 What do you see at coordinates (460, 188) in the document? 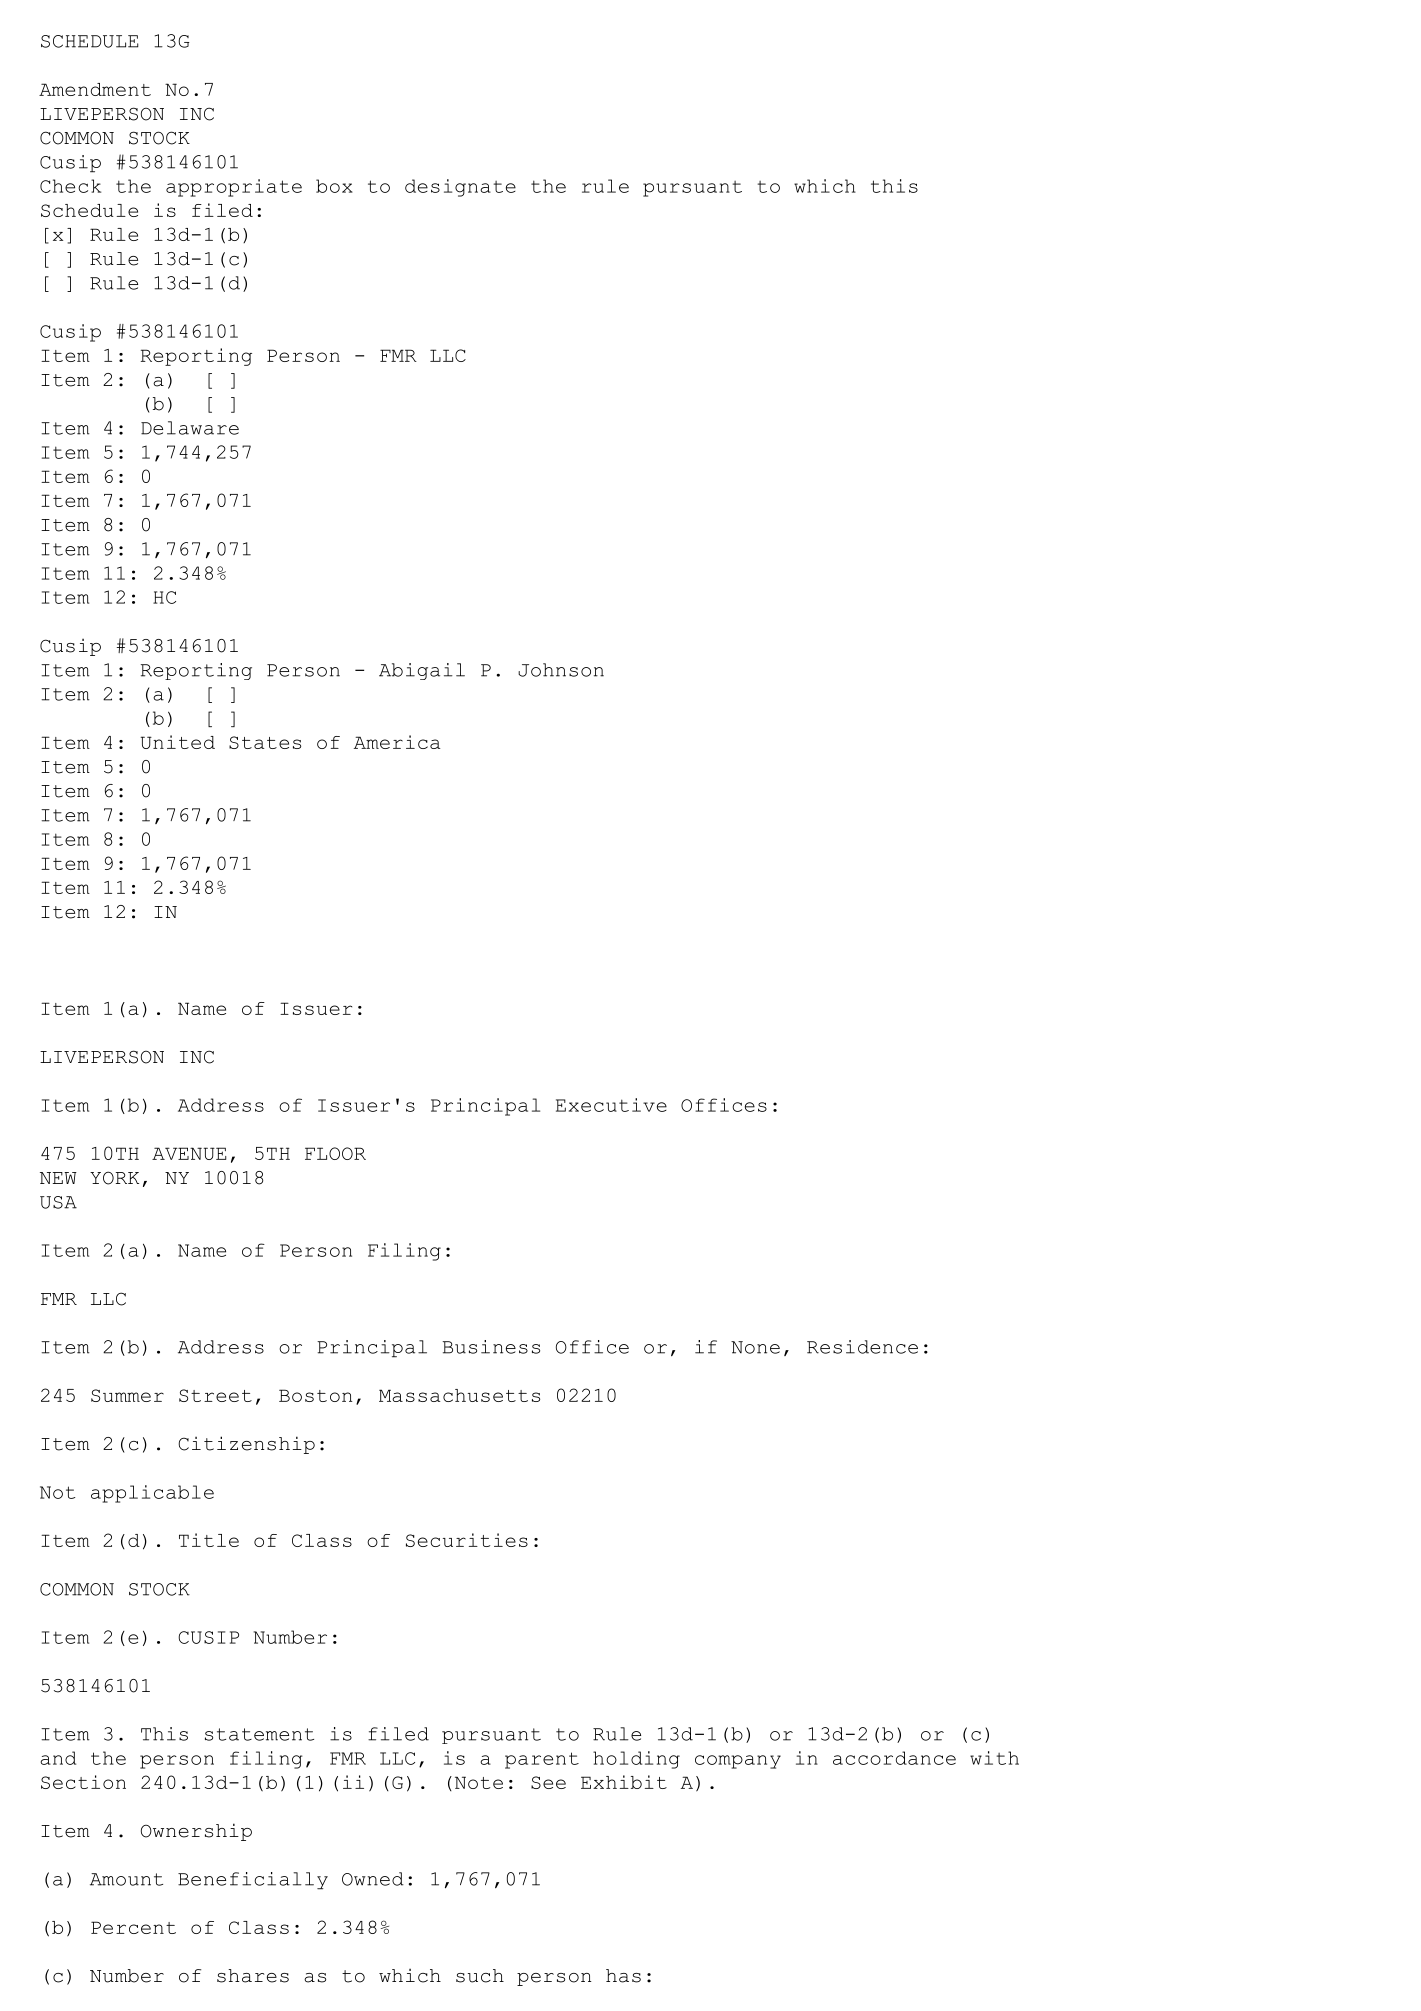
I see `designate` at bounding box center [460, 188].
